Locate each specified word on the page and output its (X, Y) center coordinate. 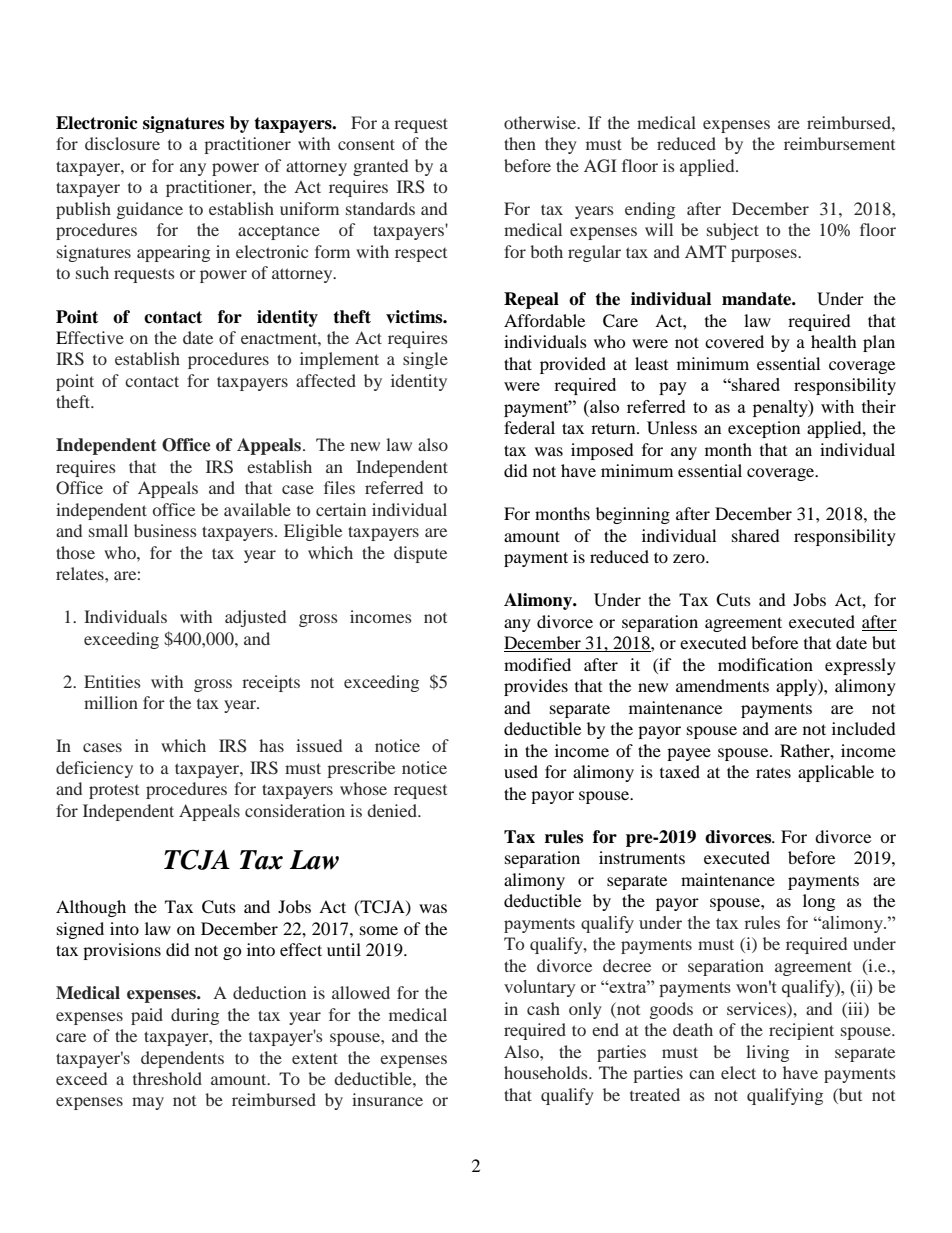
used (521, 771)
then (520, 143)
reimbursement (839, 143)
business (165, 530)
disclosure (122, 143)
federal (529, 427)
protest (114, 791)
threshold (167, 1078)
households (547, 1072)
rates (773, 773)
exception (764, 429)
